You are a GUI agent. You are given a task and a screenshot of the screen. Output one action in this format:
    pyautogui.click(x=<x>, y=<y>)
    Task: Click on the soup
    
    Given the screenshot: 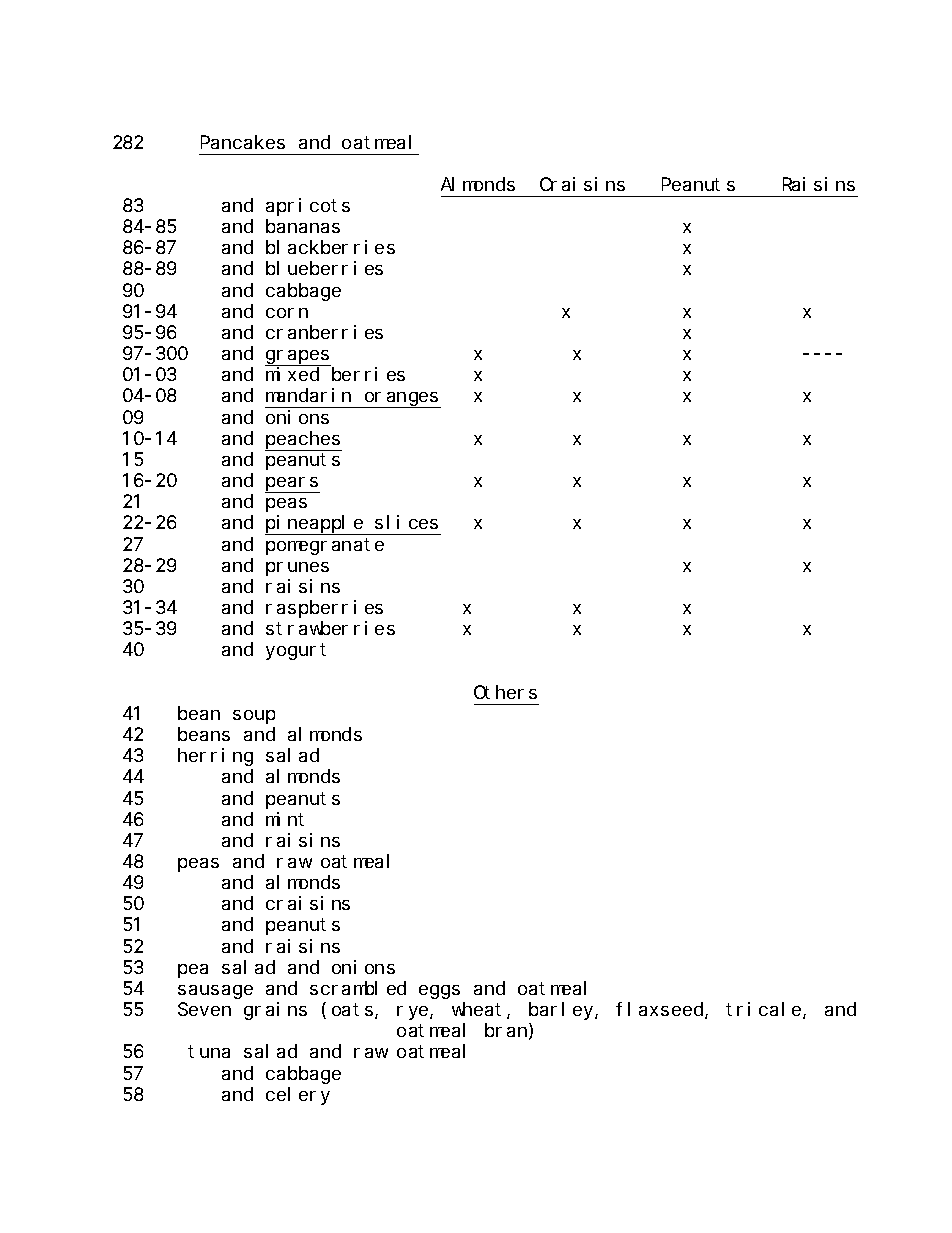 What is the action you would take?
    pyautogui.click(x=254, y=717)
